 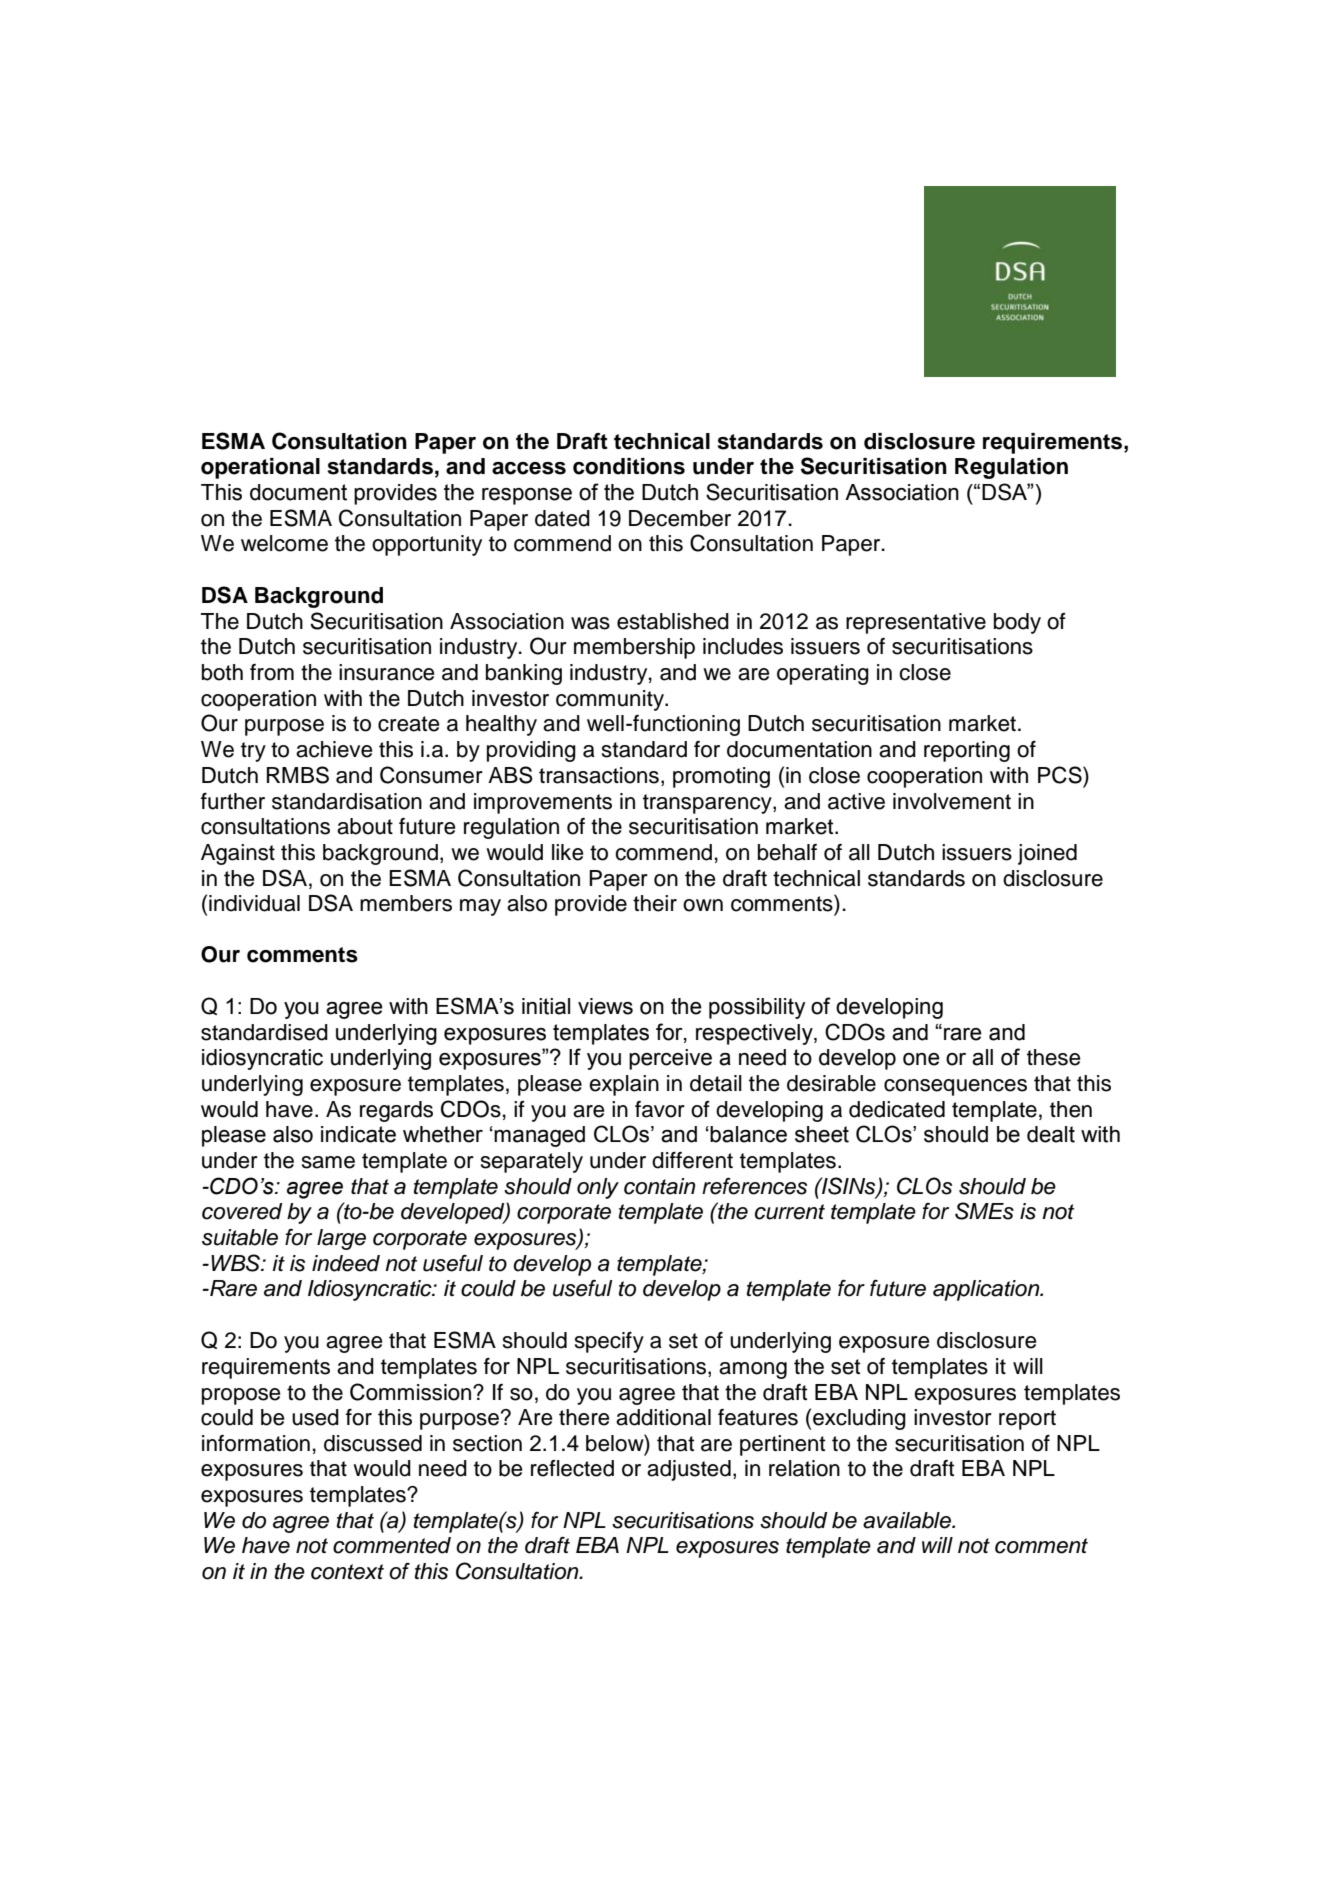 What do you see at coordinates (955, 1087) in the screenshot?
I see `consequences` at bounding box center [955, 1087].
